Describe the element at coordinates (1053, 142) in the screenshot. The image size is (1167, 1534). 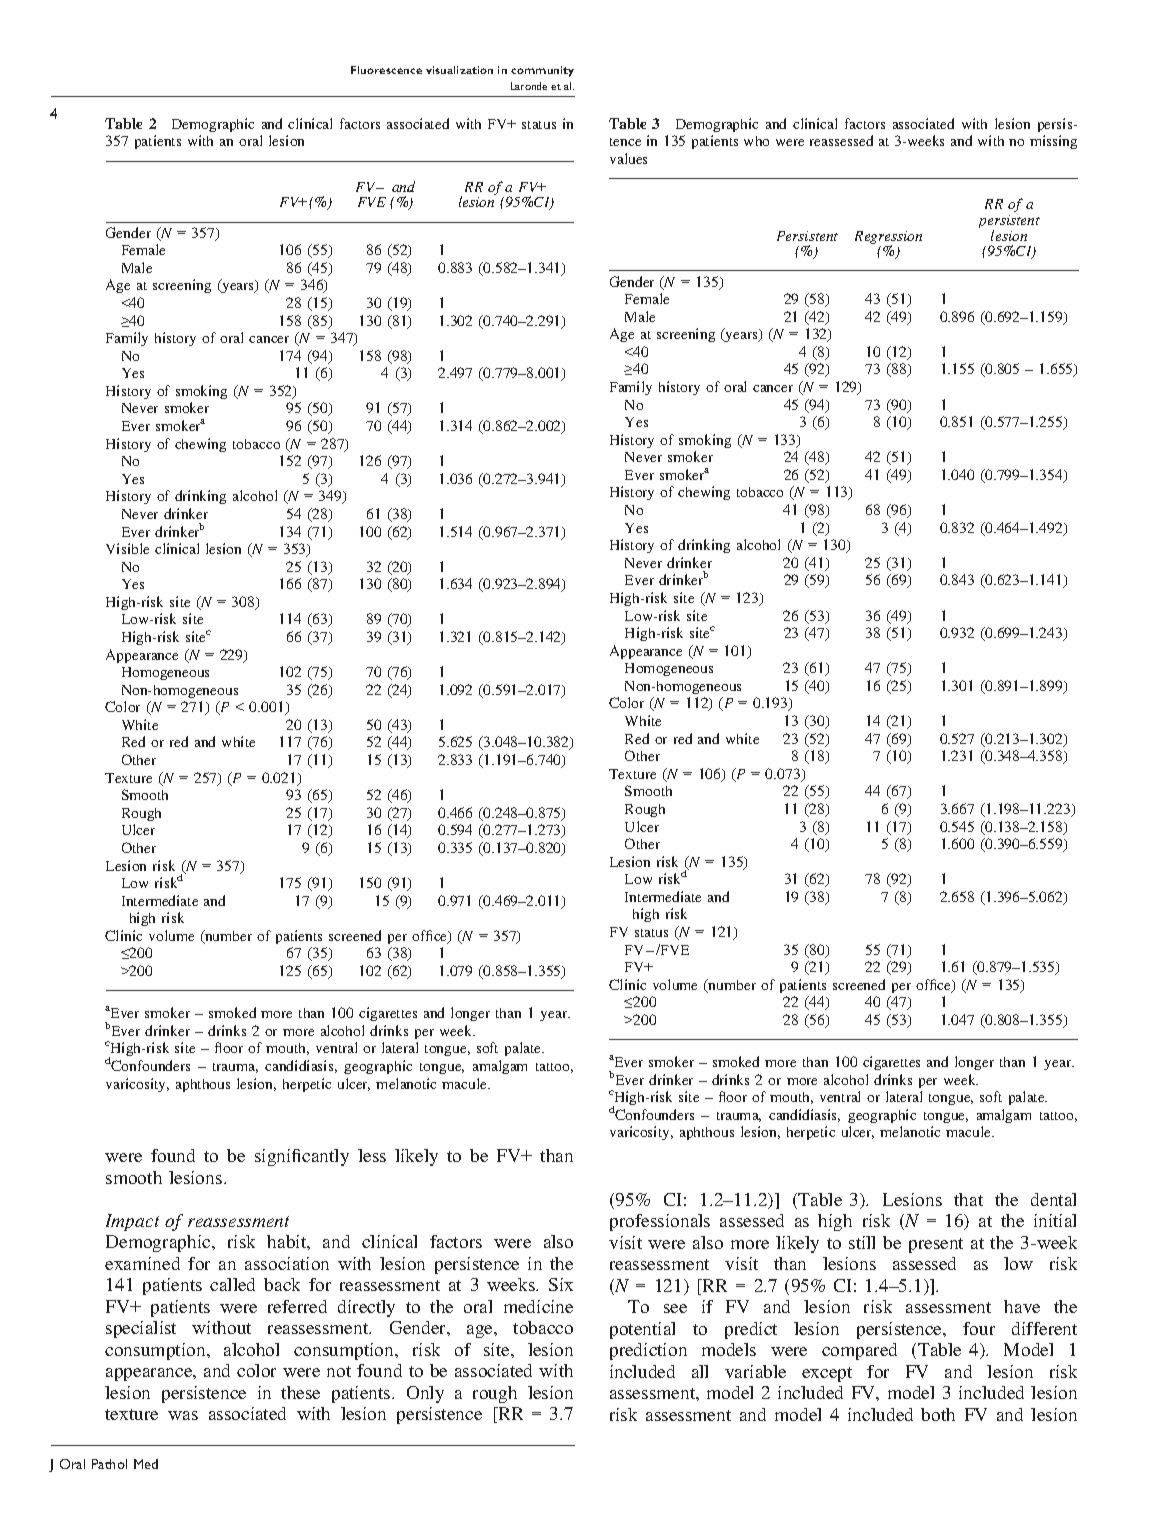
I see `missing` at that location.
